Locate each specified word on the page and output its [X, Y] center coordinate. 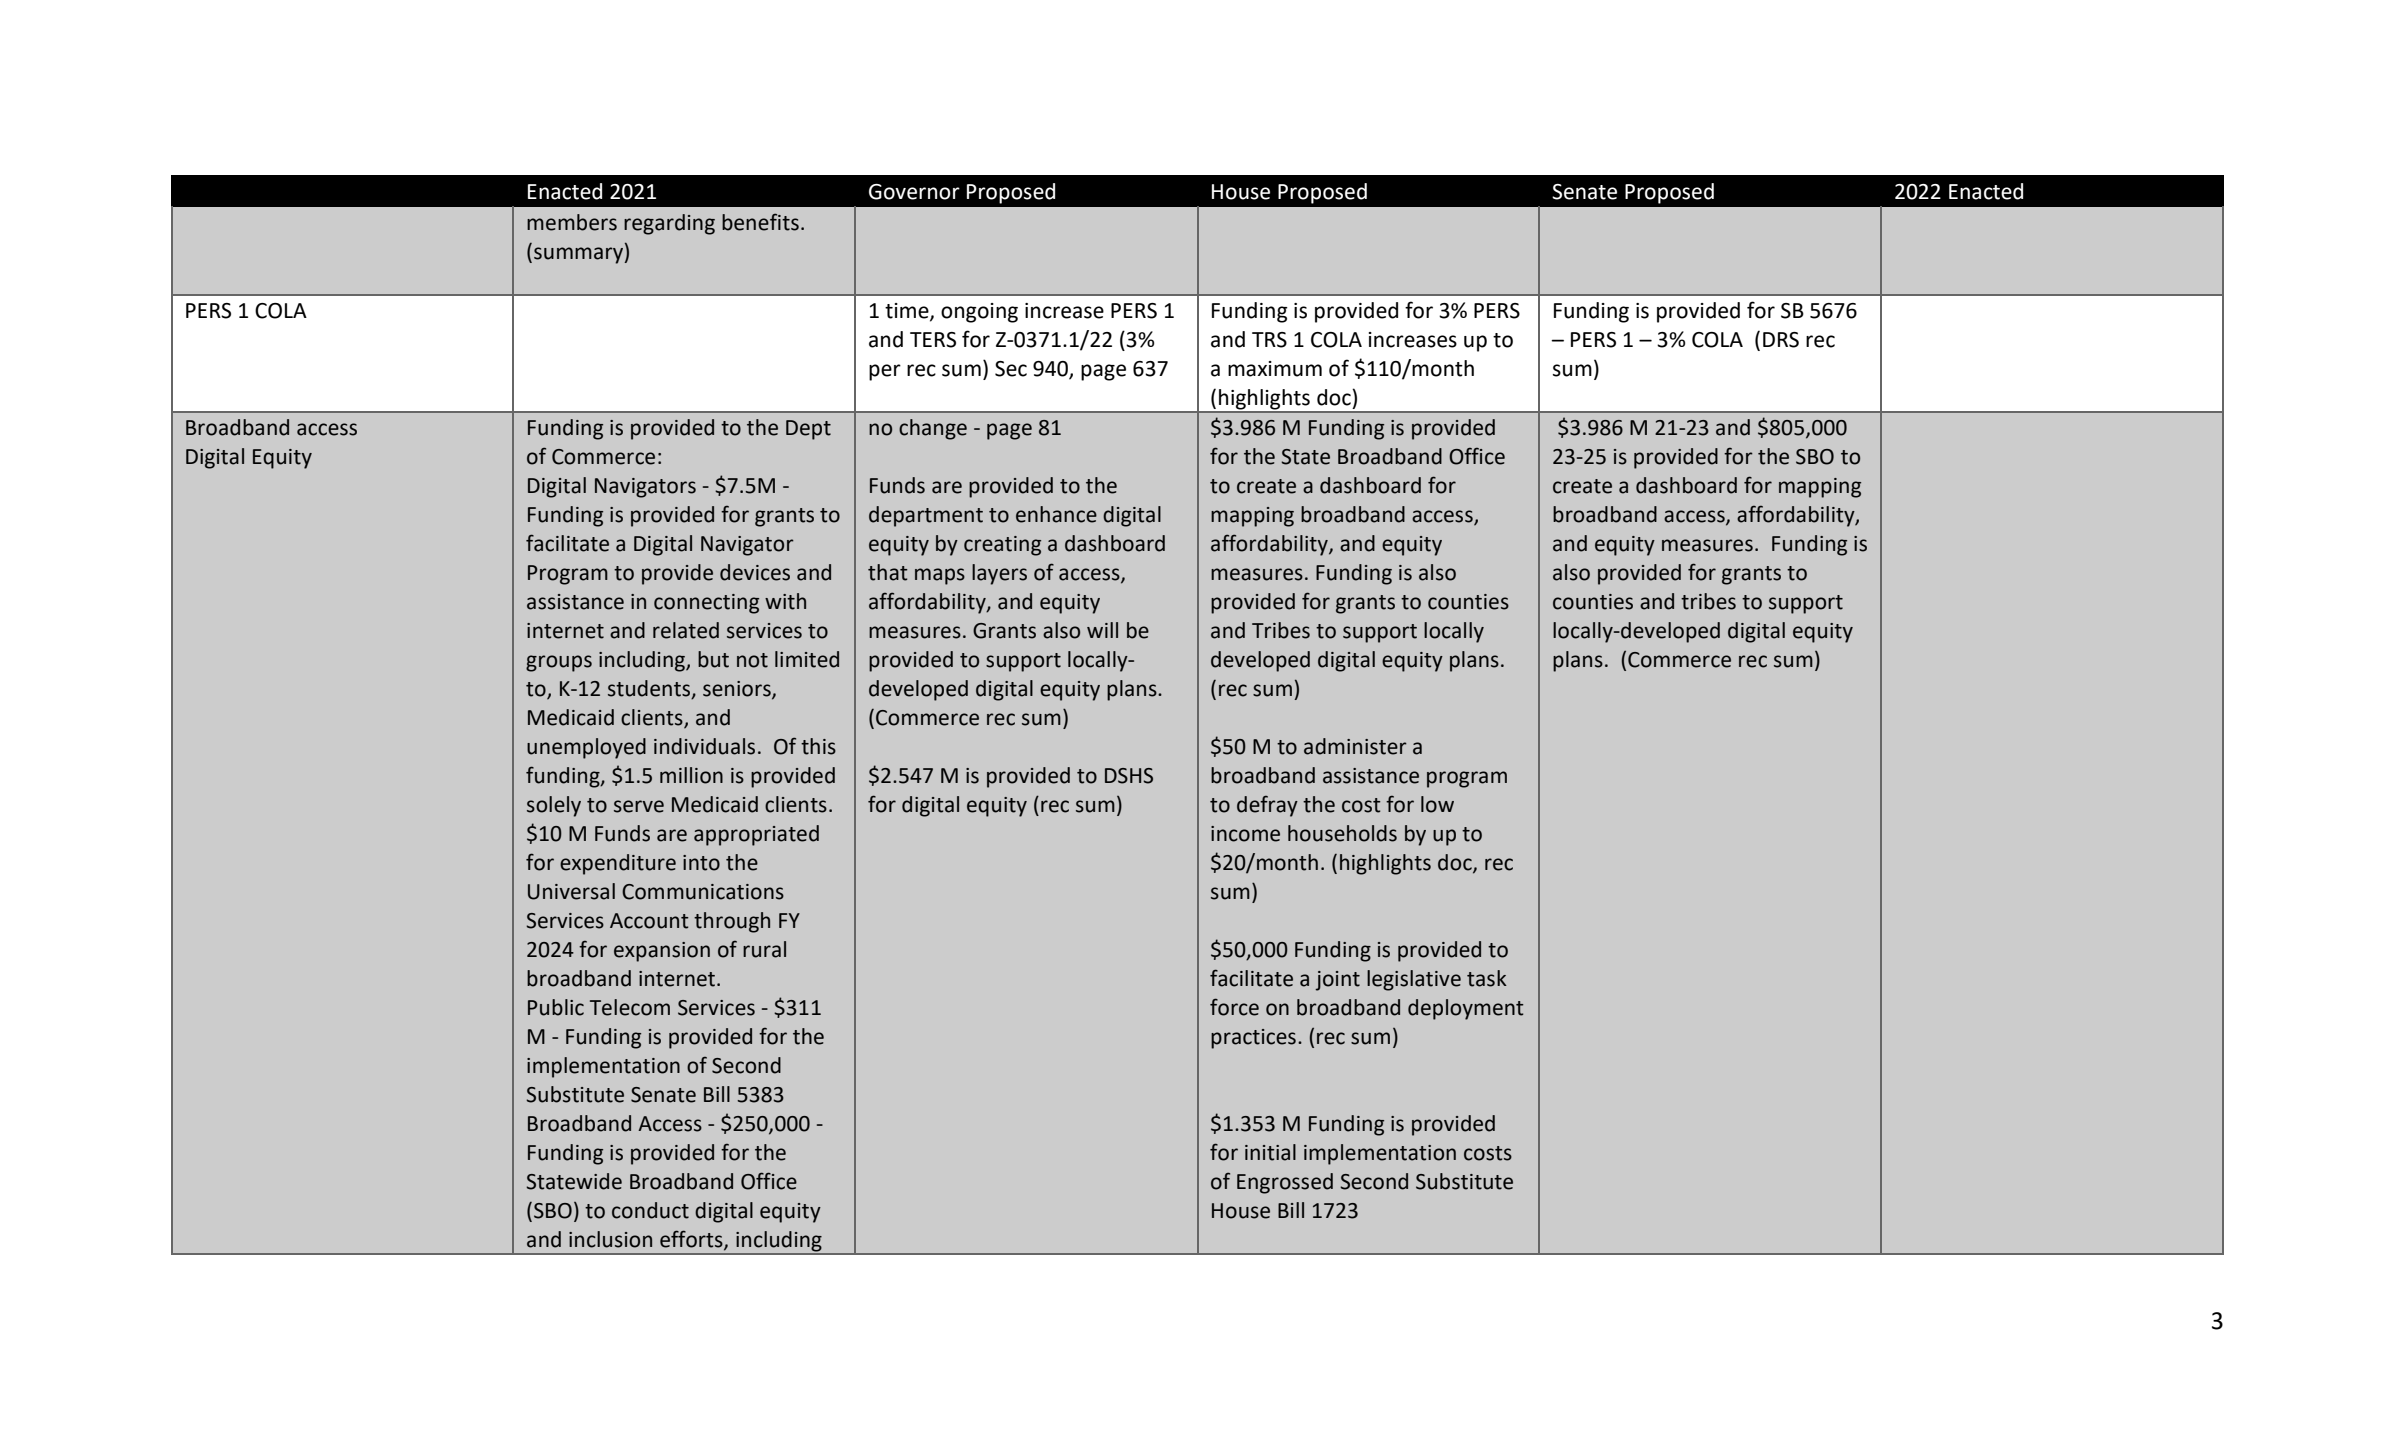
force [1234, 1007]
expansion [662, 952]
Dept [808, 430]
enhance [1056, 514]
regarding [669, 224]
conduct [650, 1210]
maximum [1275, 369]
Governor [914, 192]
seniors [738, 690]
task [1487, 978]
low [1437, 804]
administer [1355, 746]
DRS [1781, 340]
